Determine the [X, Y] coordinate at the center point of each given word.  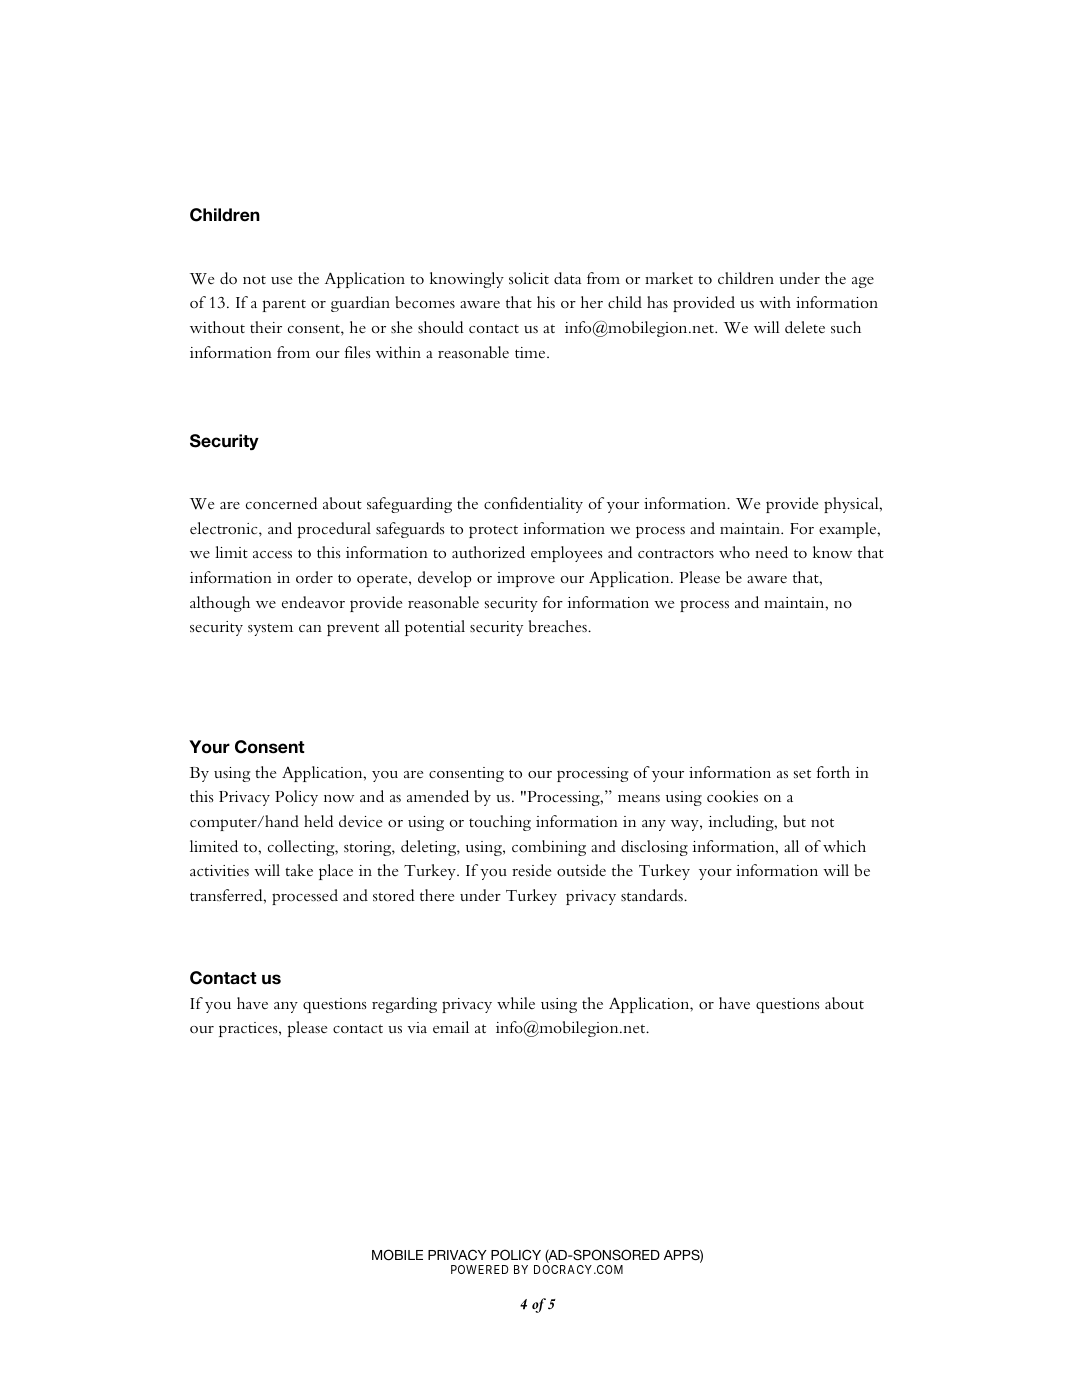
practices [249, 1029]
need [771, 552]
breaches [559, 626]
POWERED [480, 1269]
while [516, 1003]
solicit [529, 278]
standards [653, 895]
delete [805, 327]
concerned [282, 503]
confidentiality [533, 505]
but [794, 821]
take [299, 870]
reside [532, 870]
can [310, 628]
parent [284, 306]
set [802, 773]
